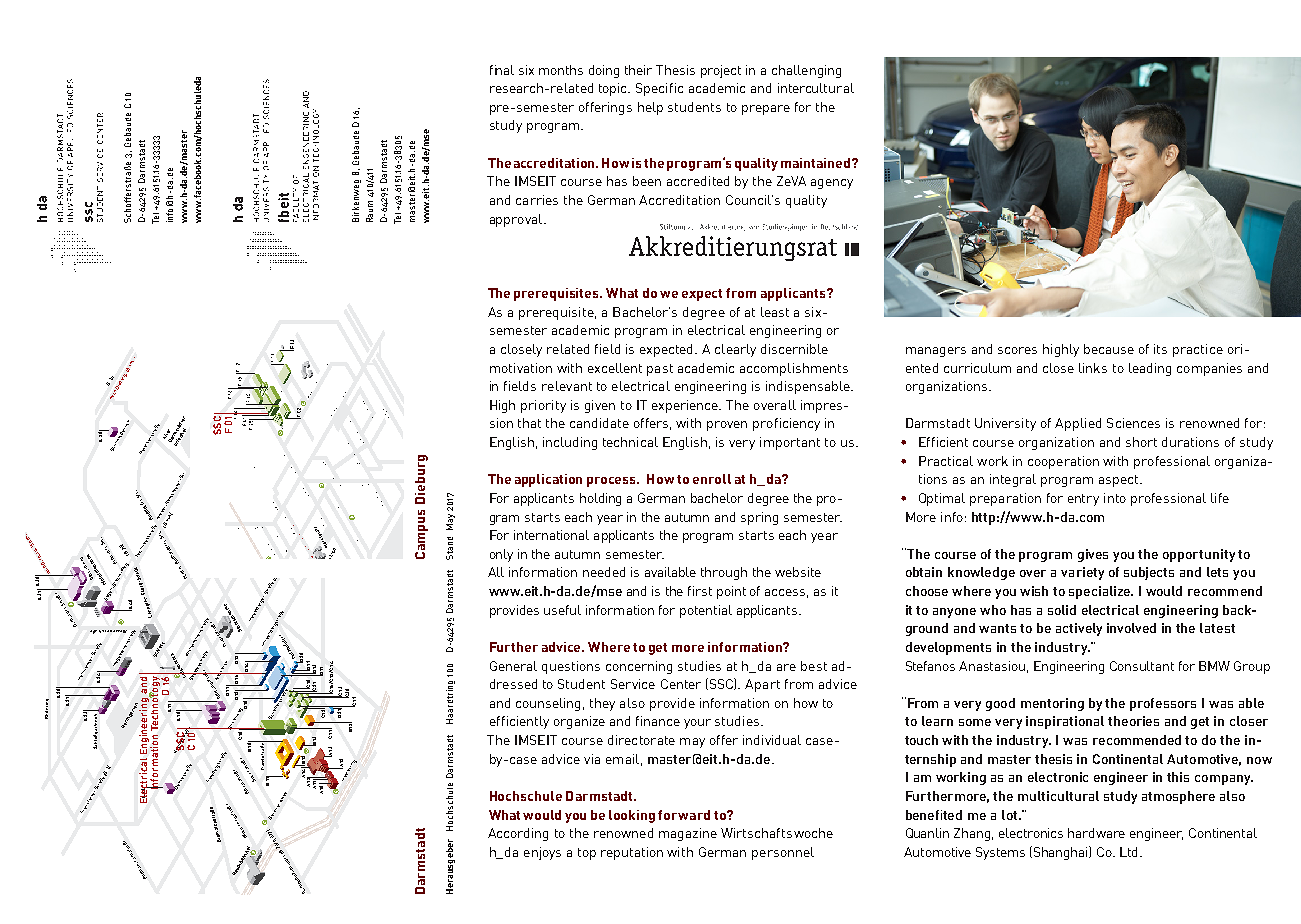 This page has width=1301, height=924. What do you see at coordinates (806, 71) in the page?
I see `challenging` at bounding box center [806, 71].
